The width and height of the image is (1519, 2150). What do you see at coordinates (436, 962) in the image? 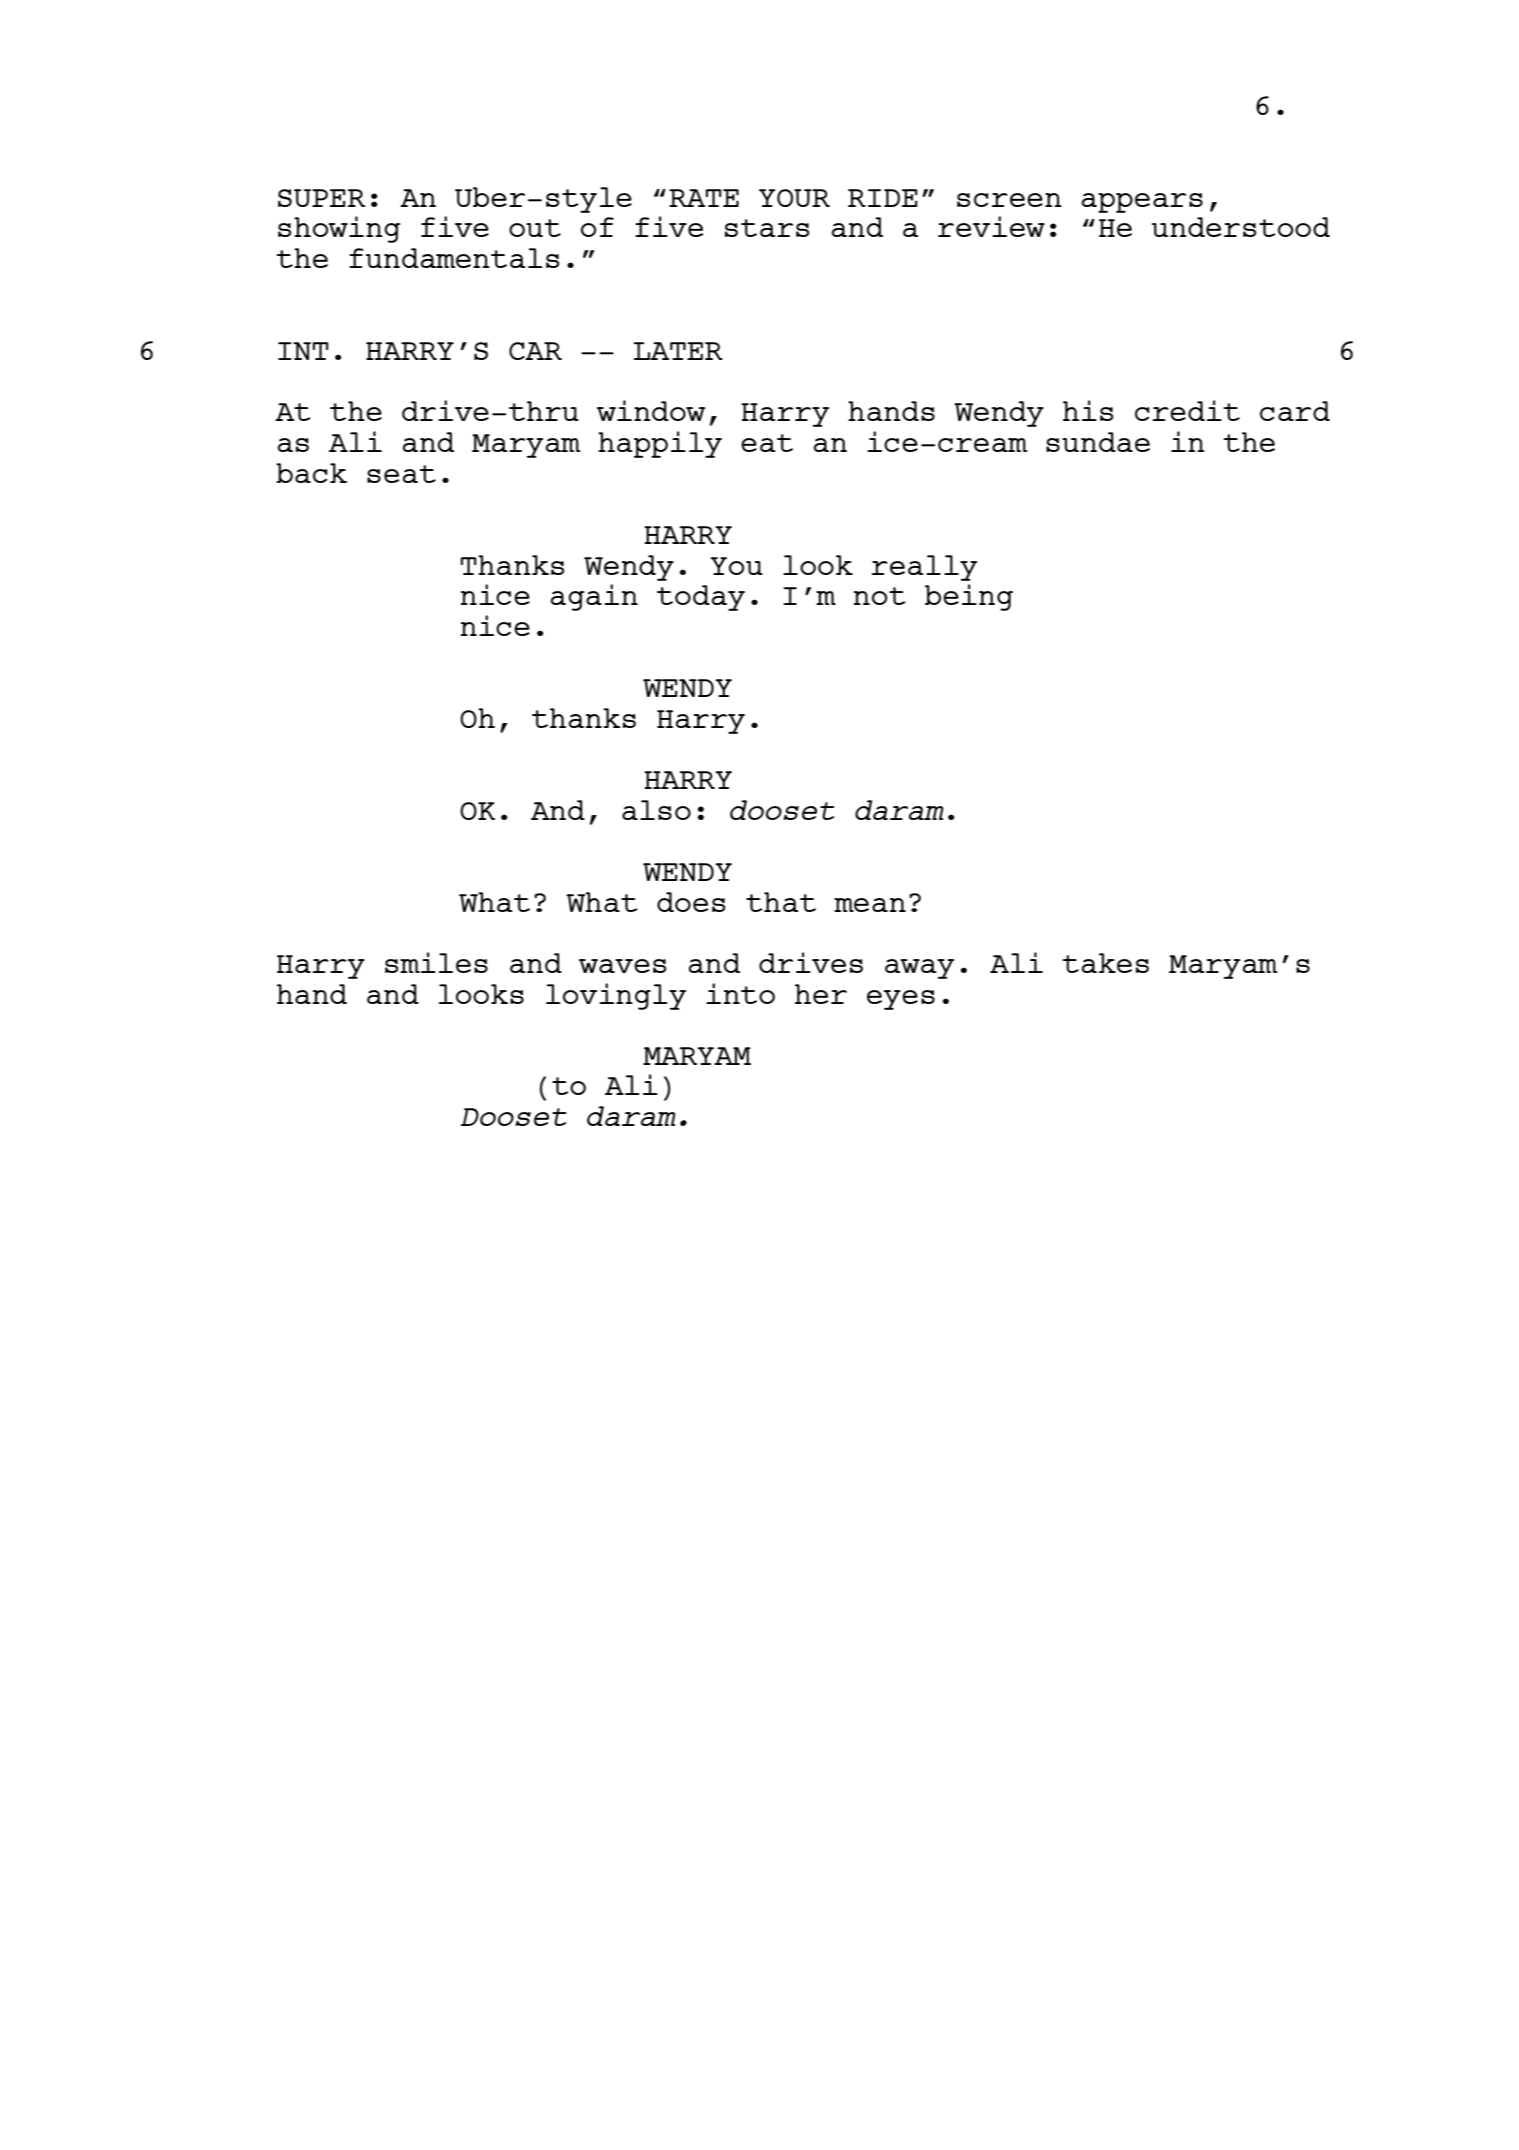
I see `smiles` at bounding box center [436, 962].
